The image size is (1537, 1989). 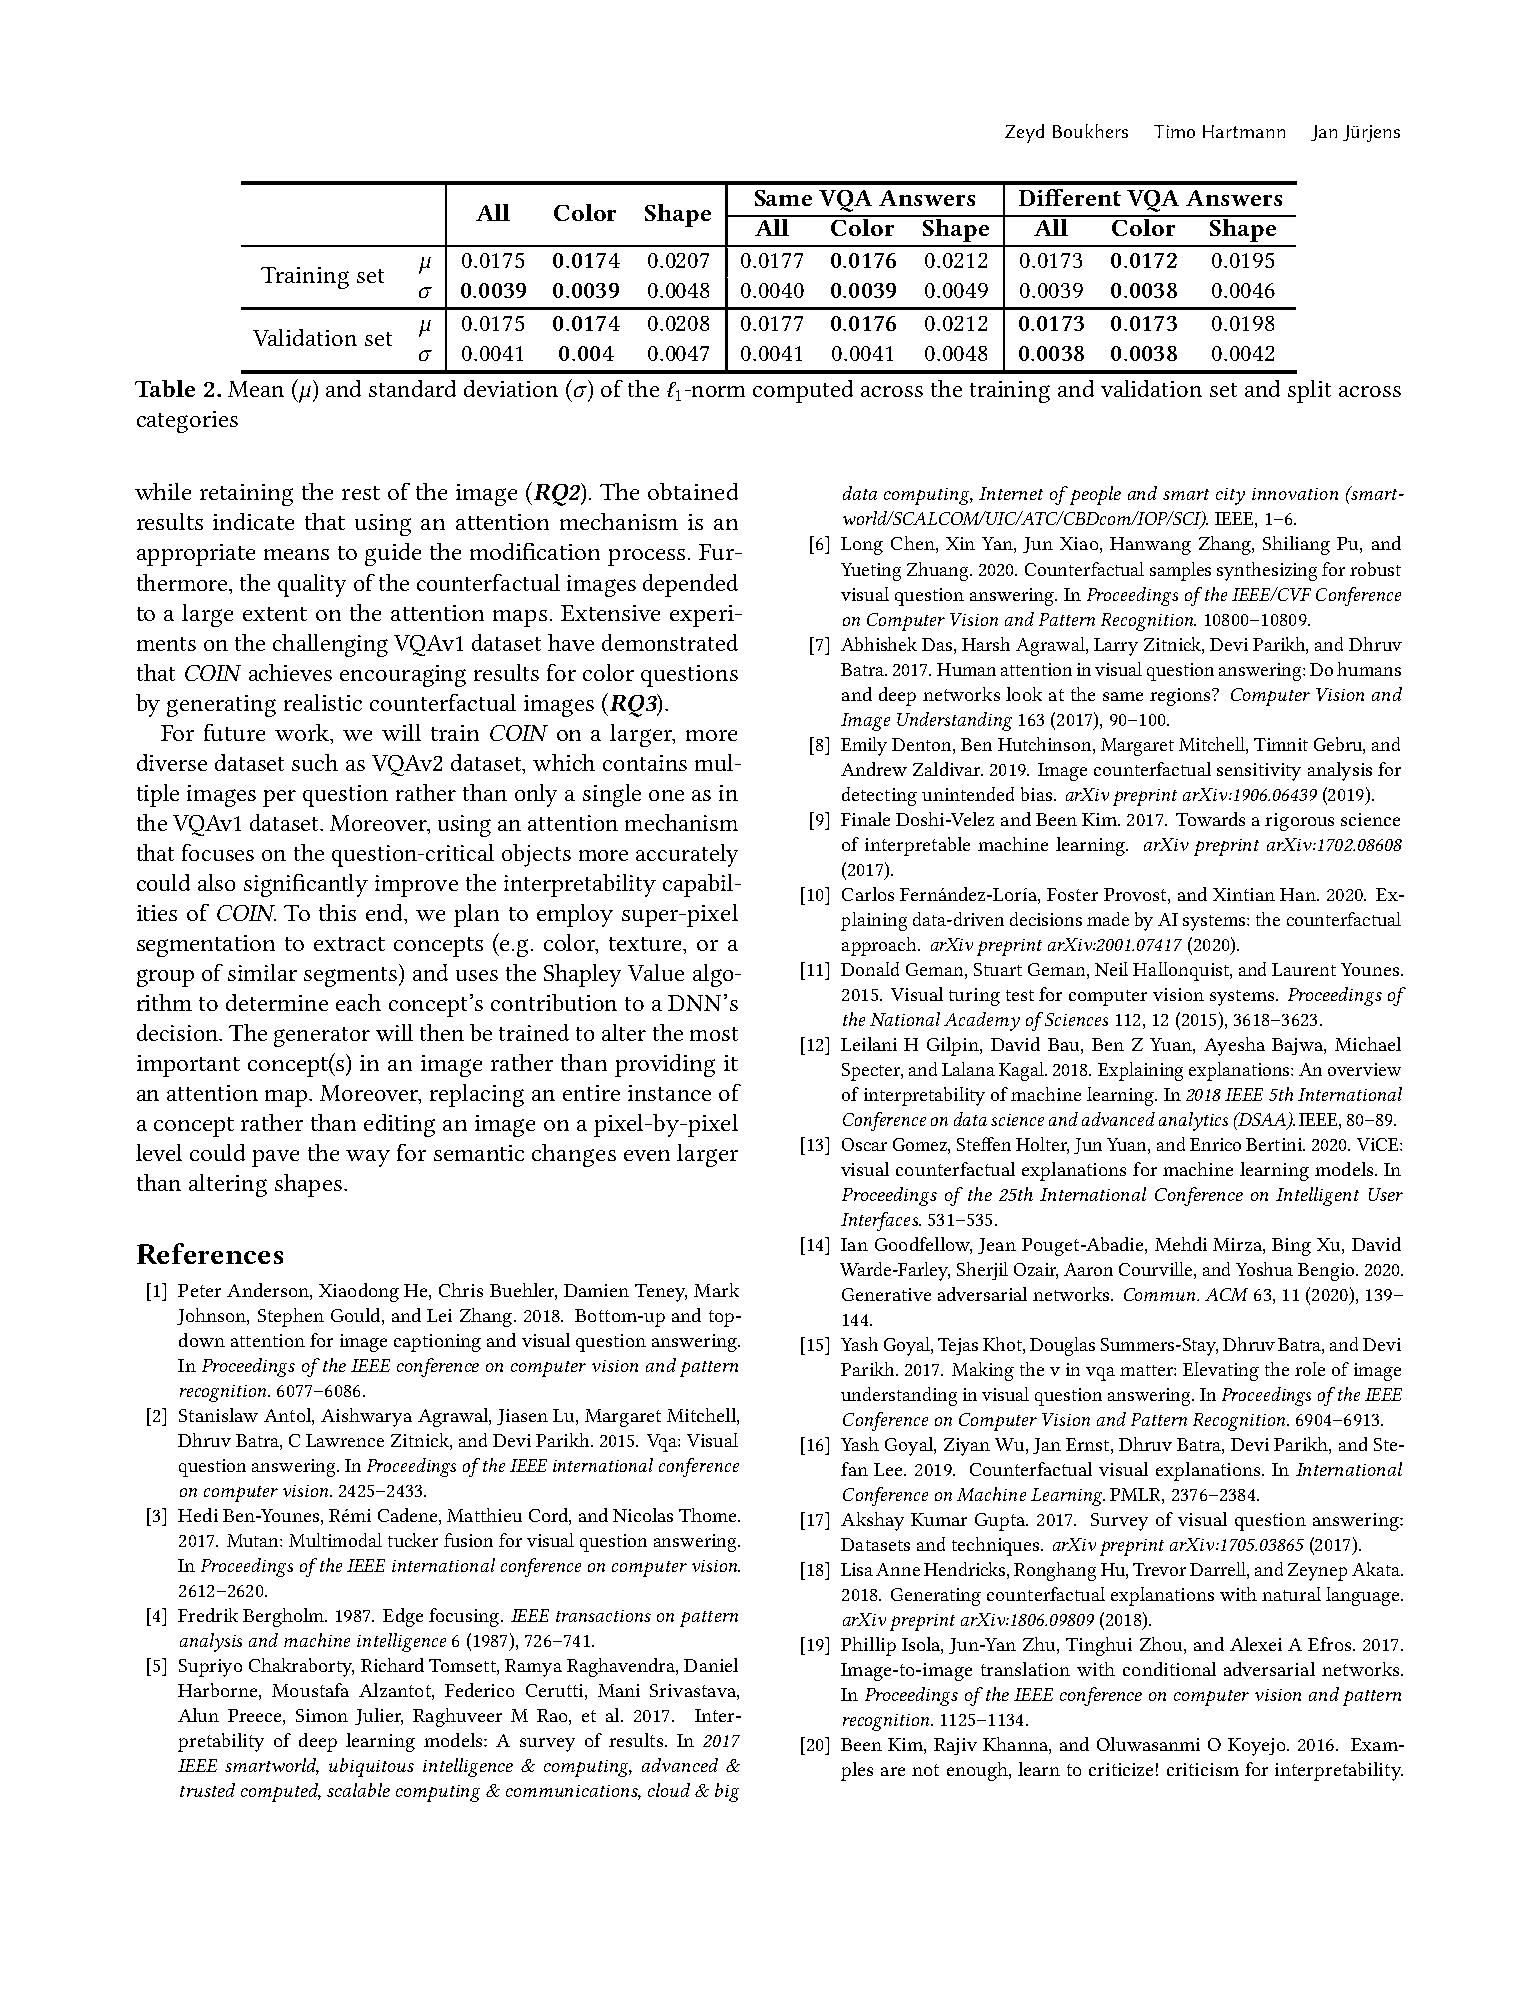 What do you see at coordinates (1244, 131) in the page?
I see `Hartmann` at bounding box center [1244, 131].
